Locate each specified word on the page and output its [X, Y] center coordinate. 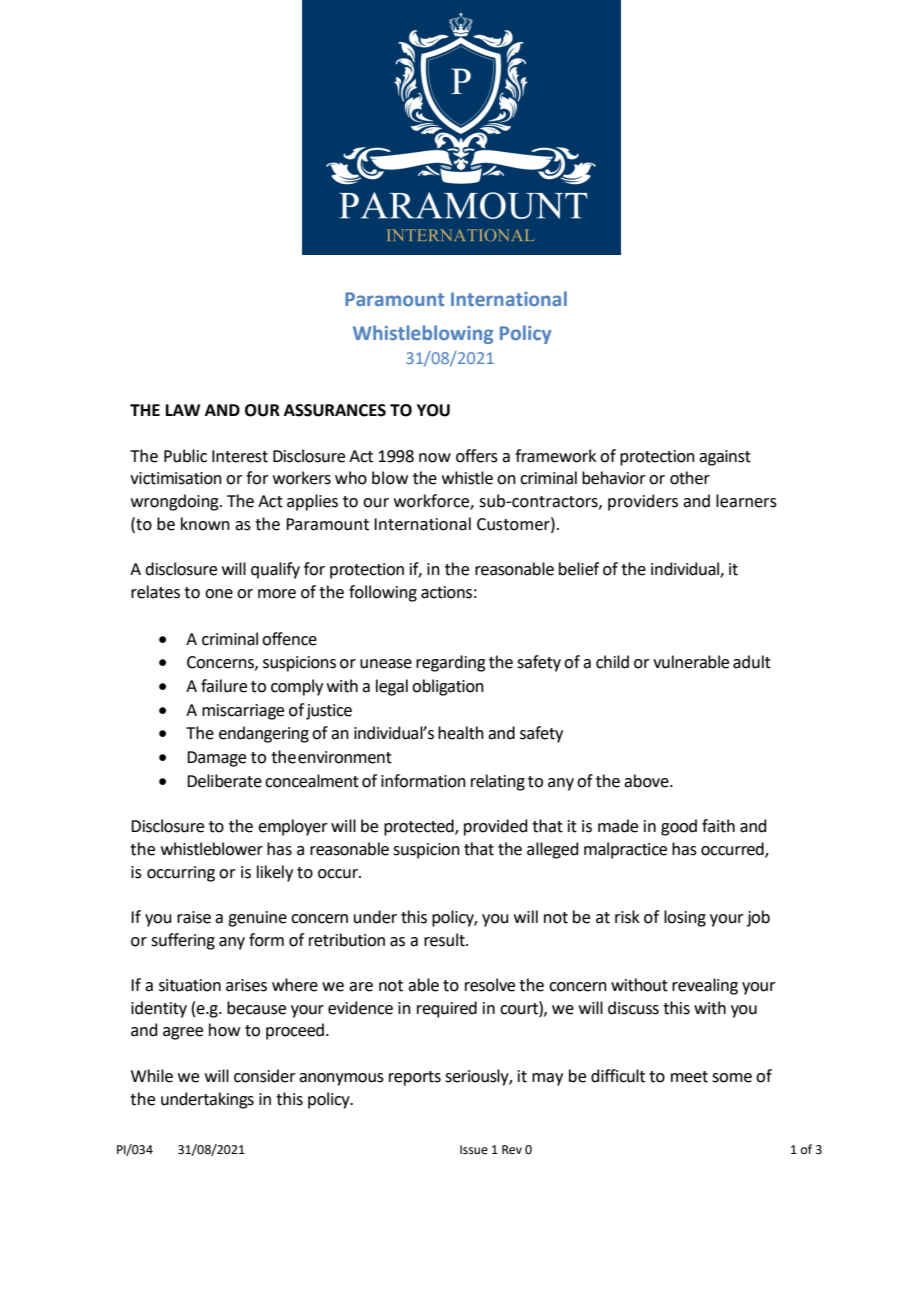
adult [752, 662]
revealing [705, 986]
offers [477, 456]
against [725, 458]
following [383, 593]
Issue [474, 1150]
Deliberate [224, 781]
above [647, 781]
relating [498, 782]
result [445, 940]
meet [689, 1077]
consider [265, 1076]
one [219, 594]
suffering [183, 941]
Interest [240, 456]
